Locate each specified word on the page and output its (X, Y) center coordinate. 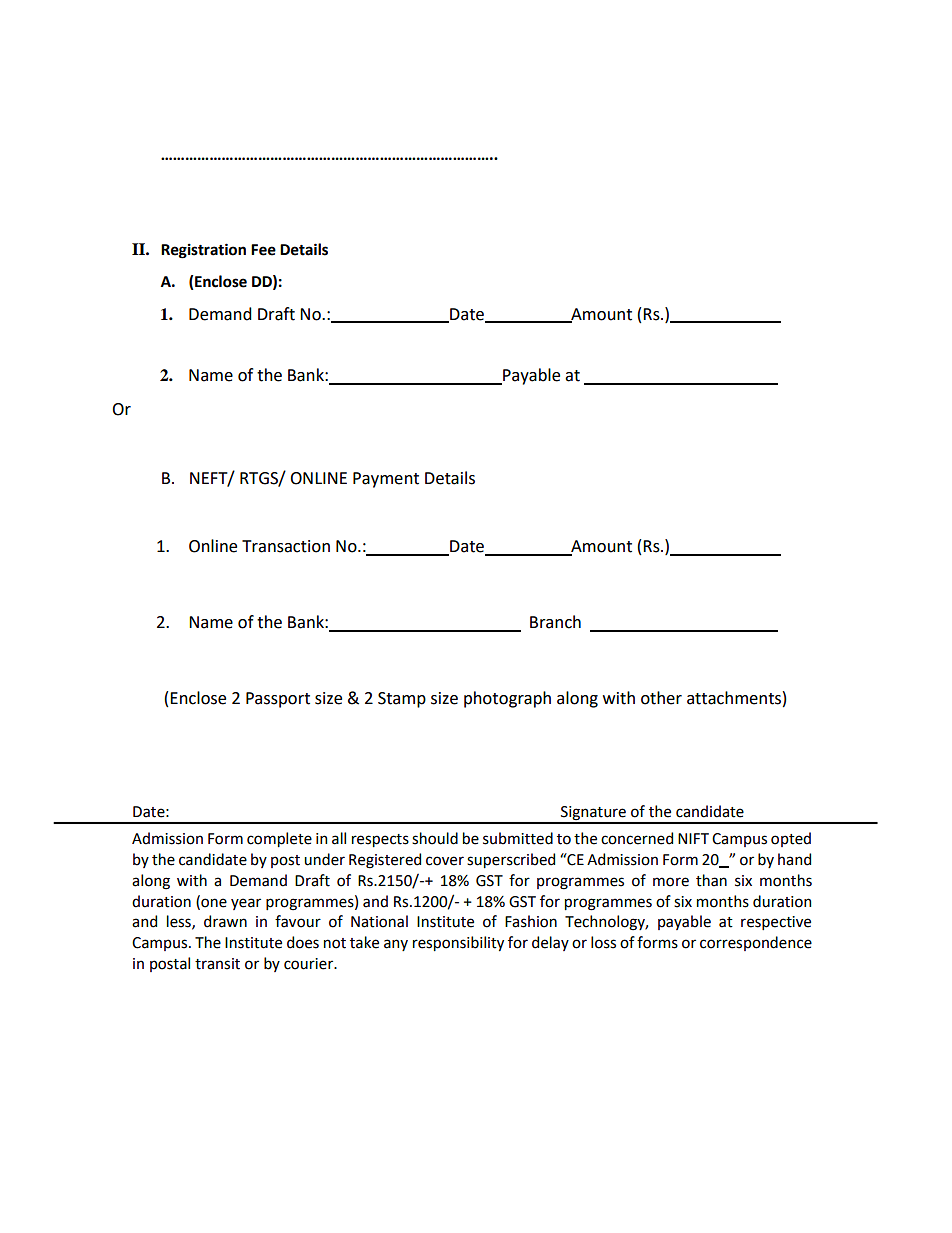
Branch (555, 622)
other (661, 698)
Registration (203, 251)
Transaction (286, 546)
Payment (386, 480)
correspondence (756, 943)
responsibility (458, 943)
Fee (263, 250)
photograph (507, 699)
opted (791, 839)
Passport (278, 700)
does (303, 942)
